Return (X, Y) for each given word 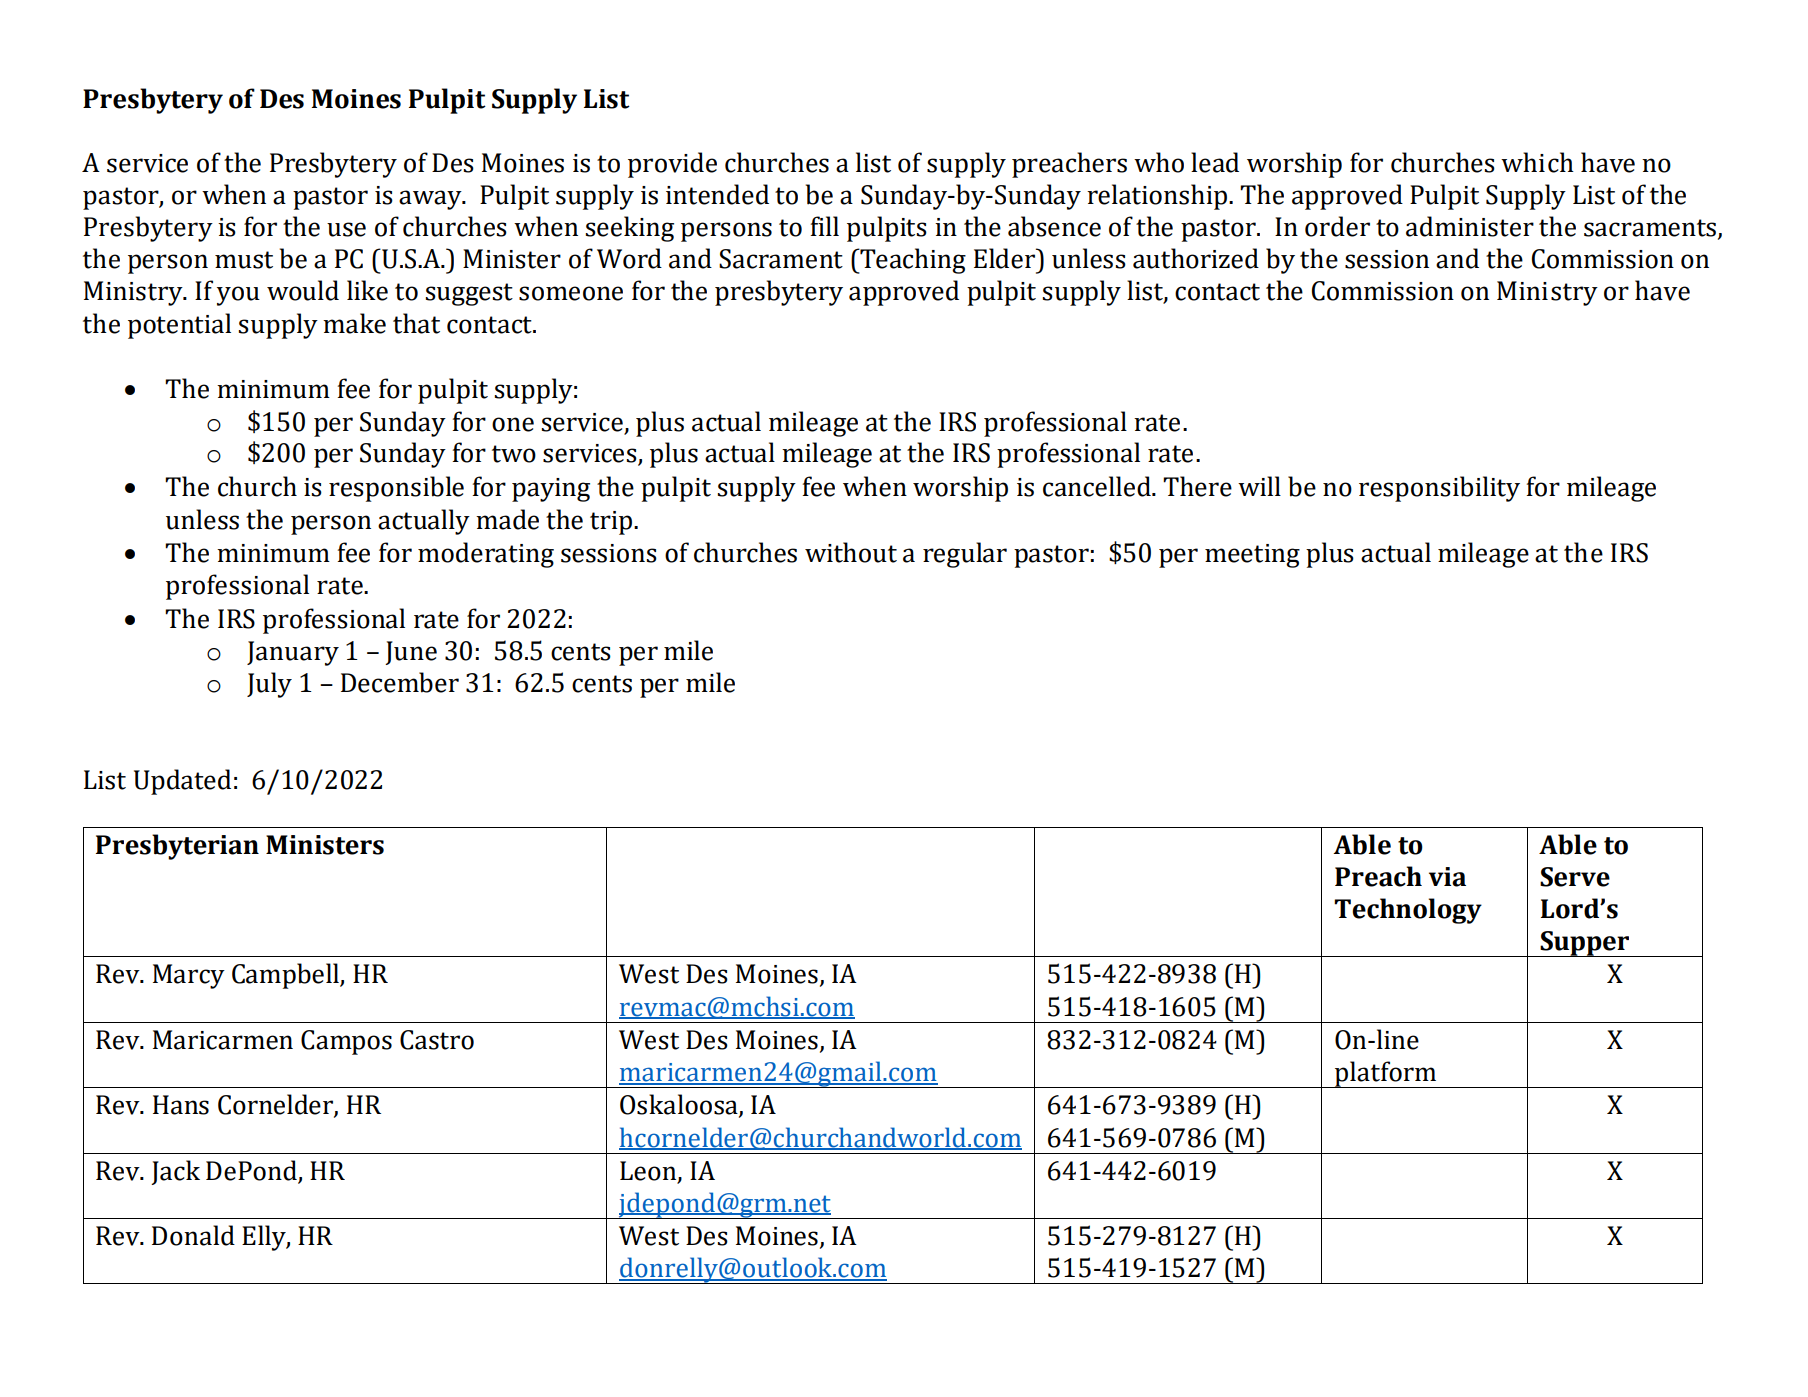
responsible (396, 489)
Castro (437, 1040)
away (431, 200)
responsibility (1439, 489)
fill (825, 226)
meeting (1252, 556)
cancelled (1098, 486)
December (400, 682)
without (851, 552)
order (1337, 226)
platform (1386, 1074)
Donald (193, 1235)
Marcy (189, 976)
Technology (1408, 911)
